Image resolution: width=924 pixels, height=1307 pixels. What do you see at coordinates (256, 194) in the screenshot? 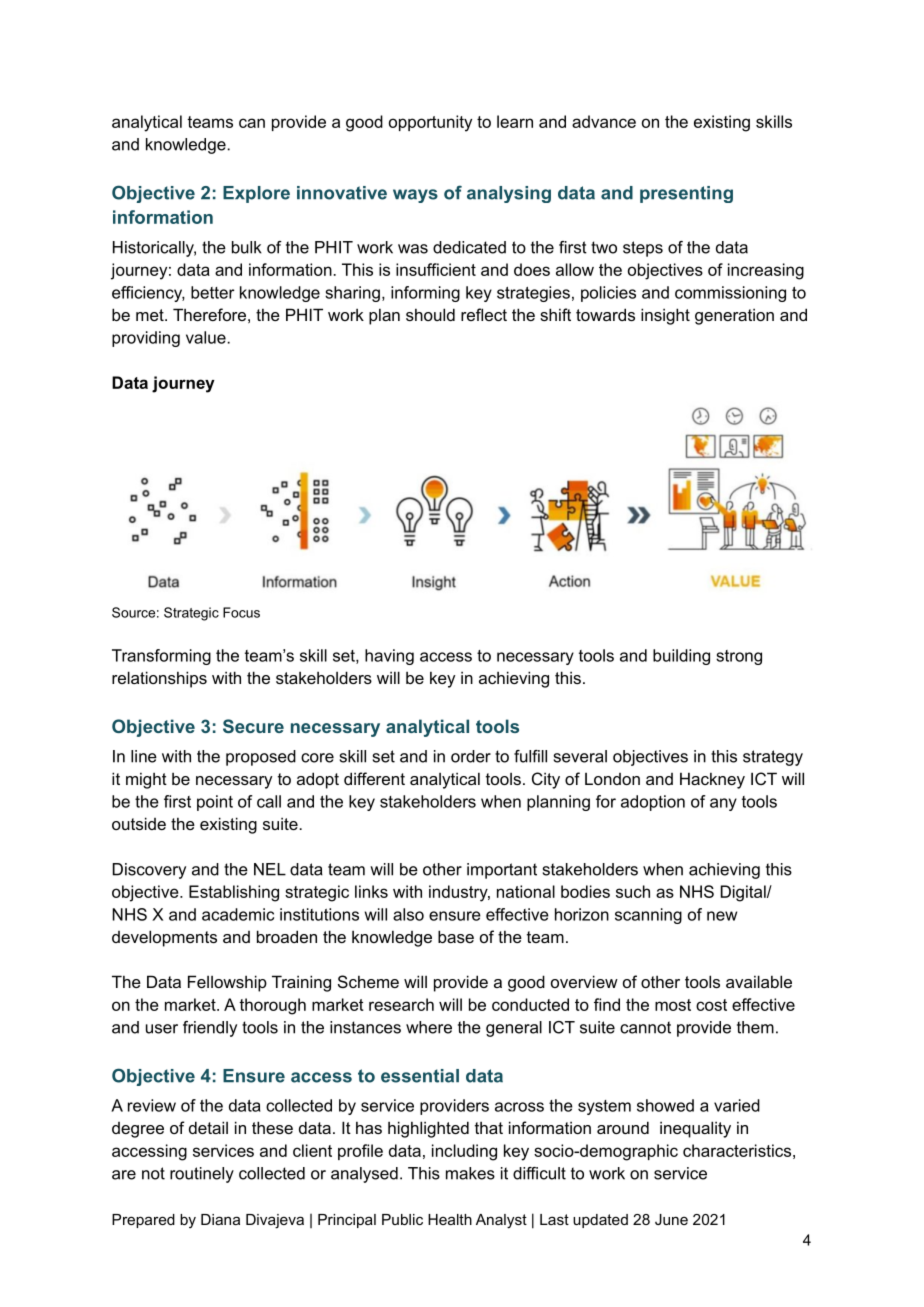
I see `Explore` at bounding box center [256, 194].
